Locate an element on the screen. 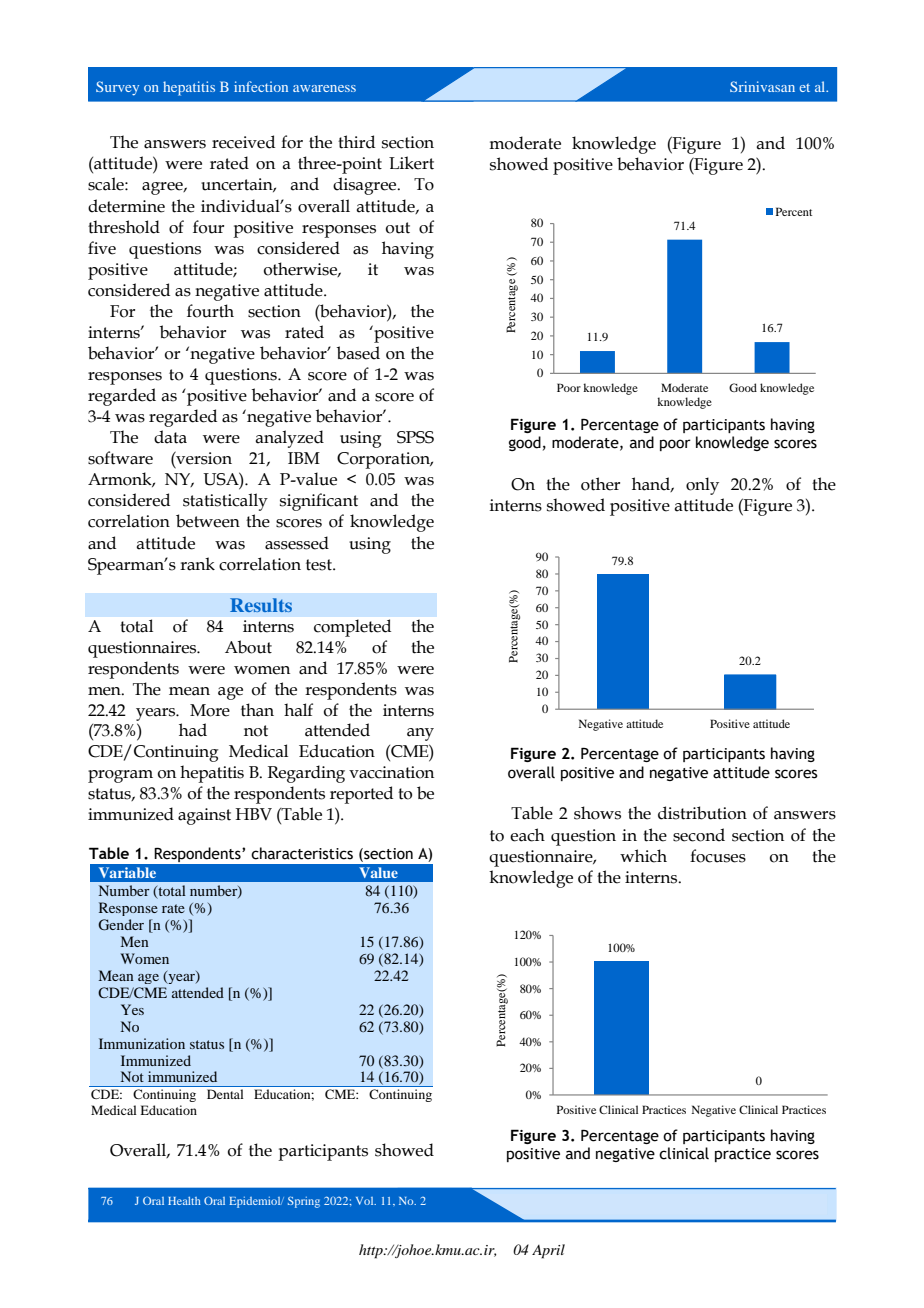 This screenshot has height=1308, width=924. received is located at coordinates (243, 142).
